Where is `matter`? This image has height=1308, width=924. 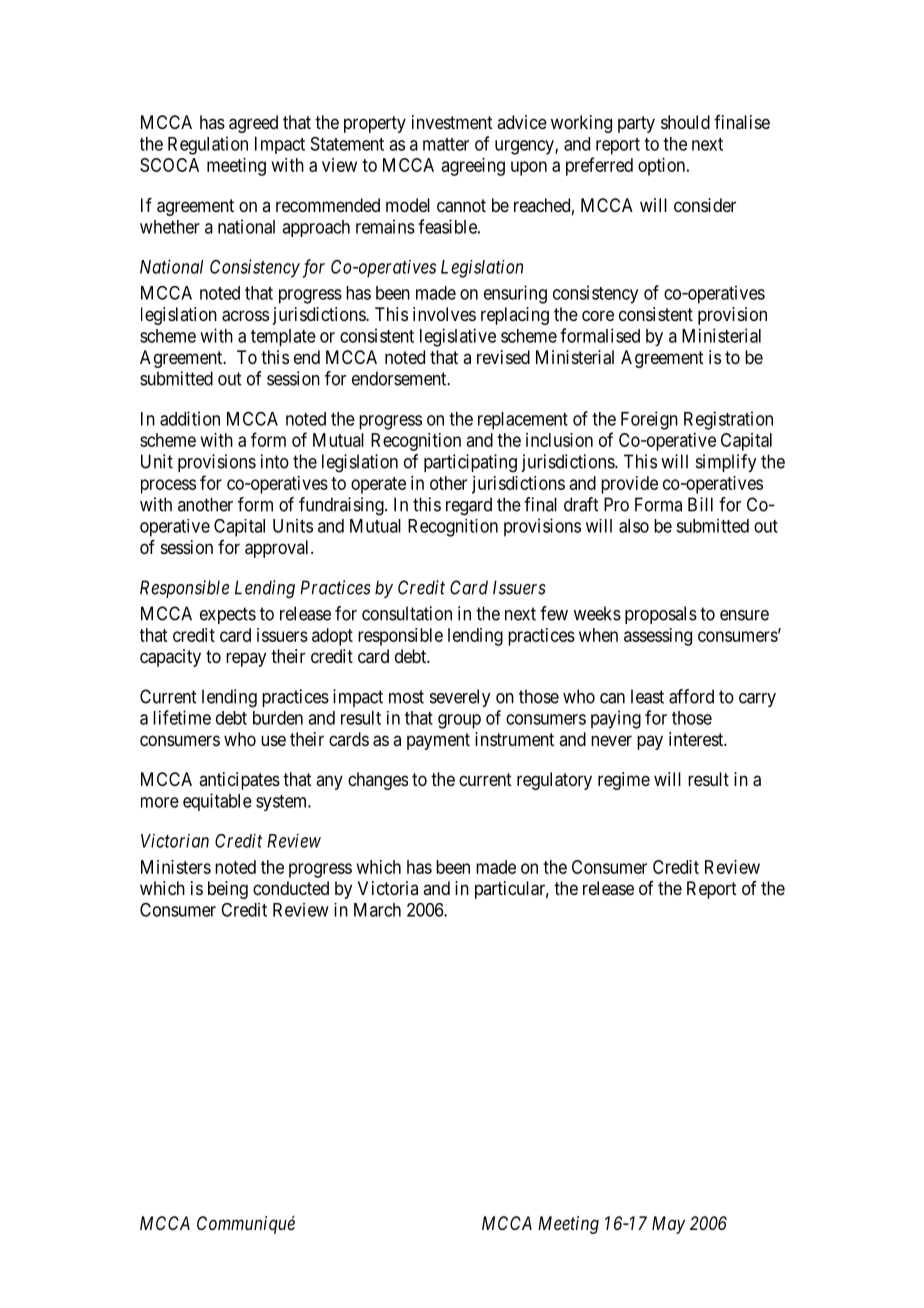
matter is located at coordinates (446, 144).
